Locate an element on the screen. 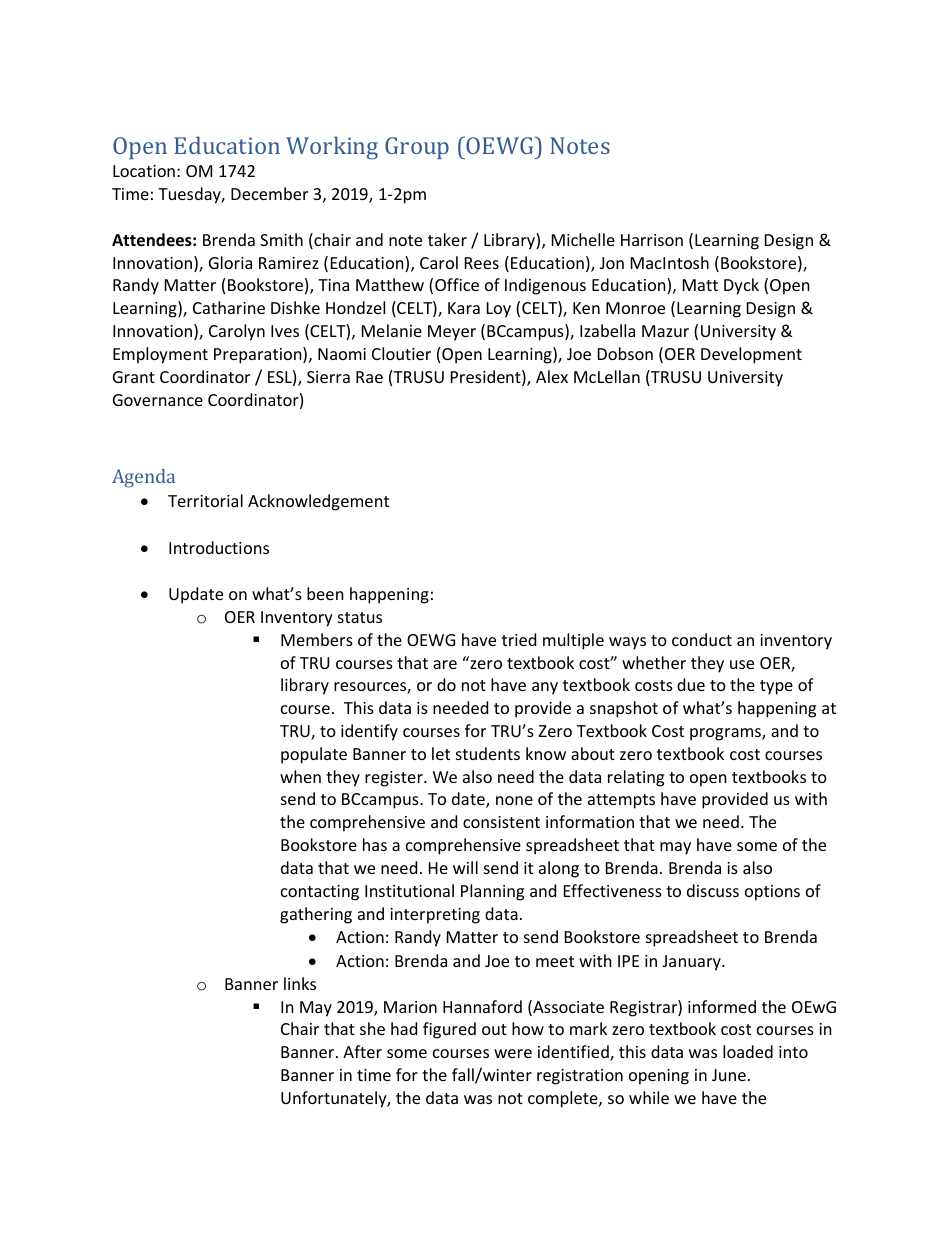  links is located at coordinates (300, 983).
